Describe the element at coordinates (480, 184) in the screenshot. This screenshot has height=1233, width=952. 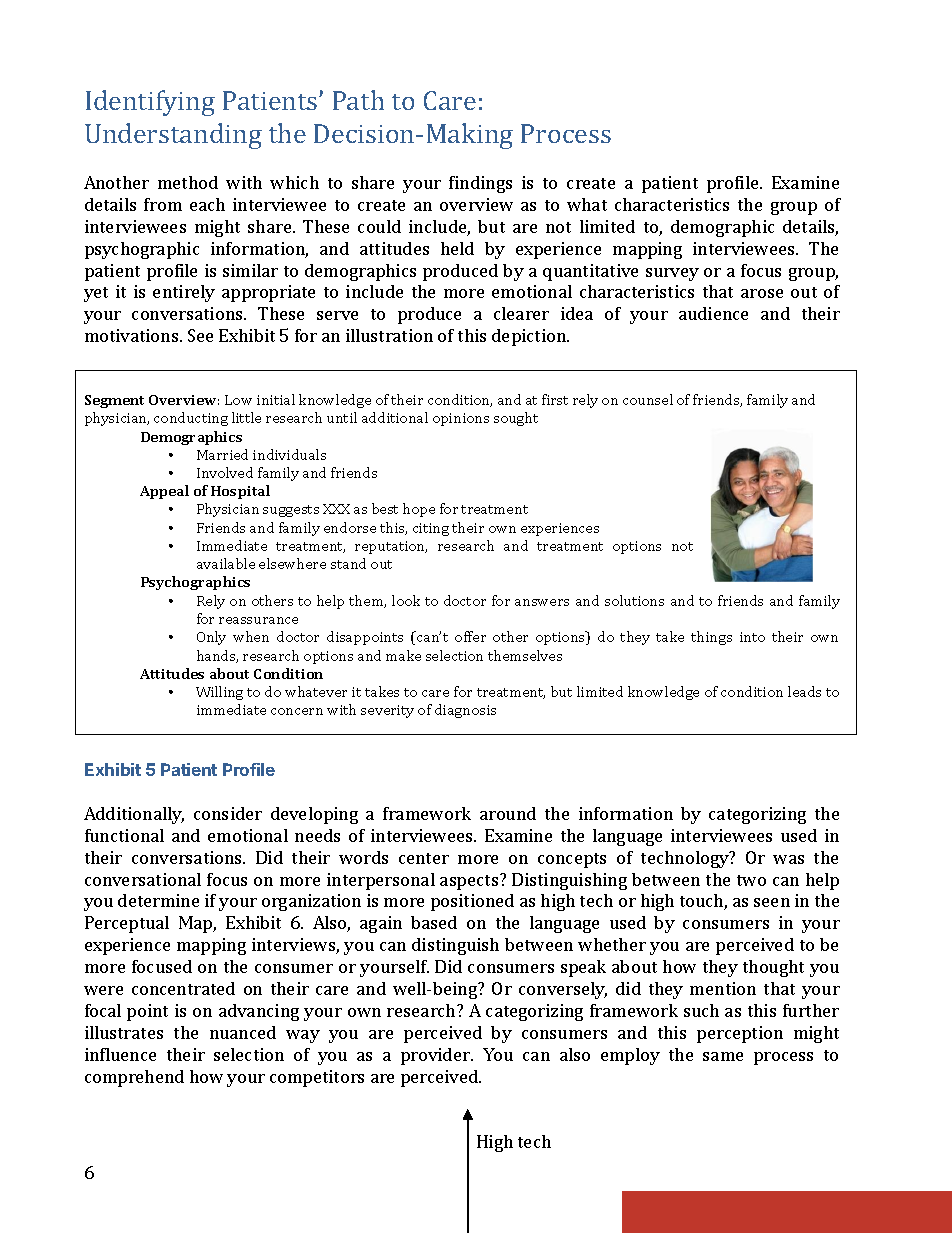
I see `findings` at that location.
